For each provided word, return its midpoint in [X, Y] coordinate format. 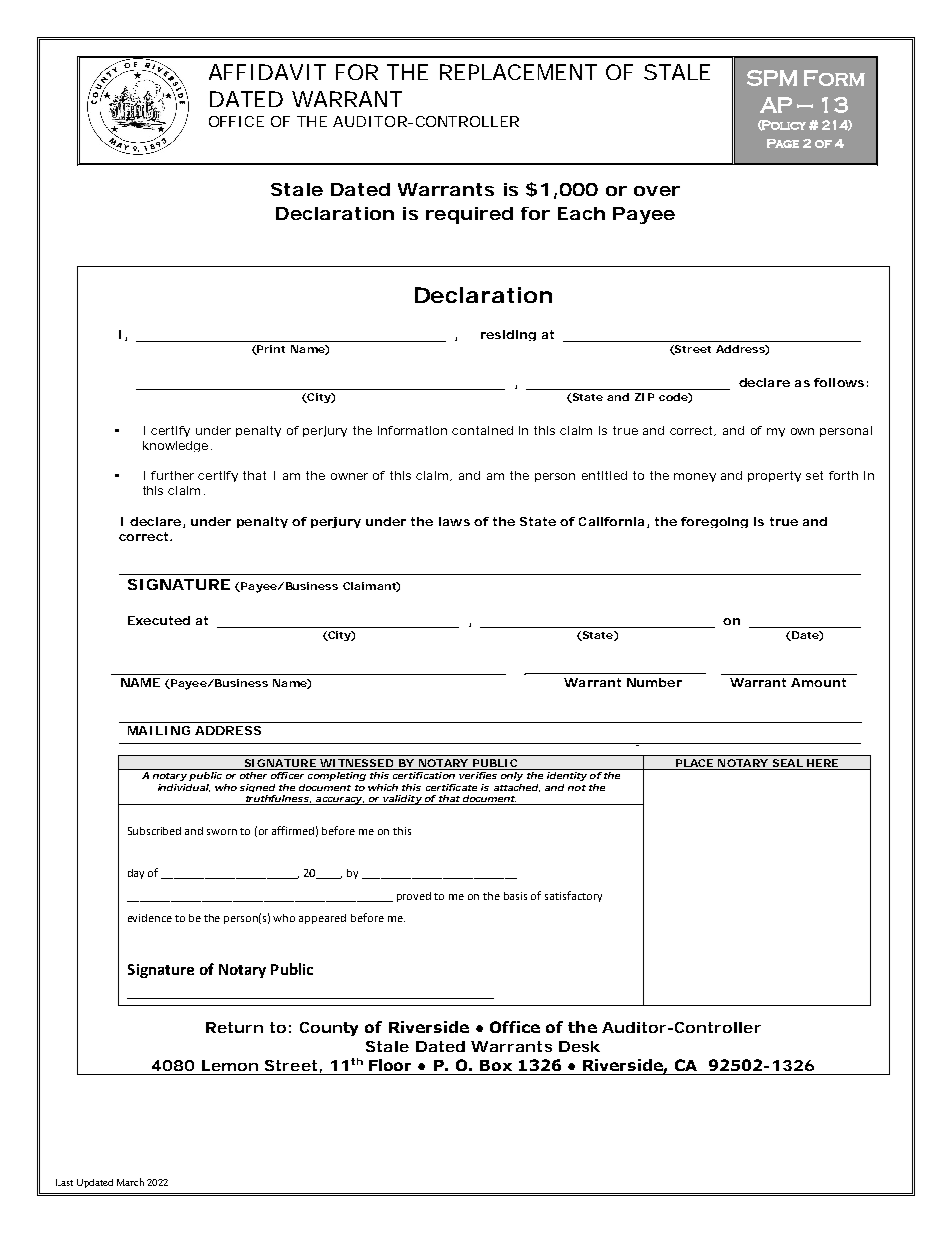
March [130, 1182]
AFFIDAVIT [267, 72]
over [657, 191]
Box [496, 1065]
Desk [579, 1046]
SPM [772, 78]
